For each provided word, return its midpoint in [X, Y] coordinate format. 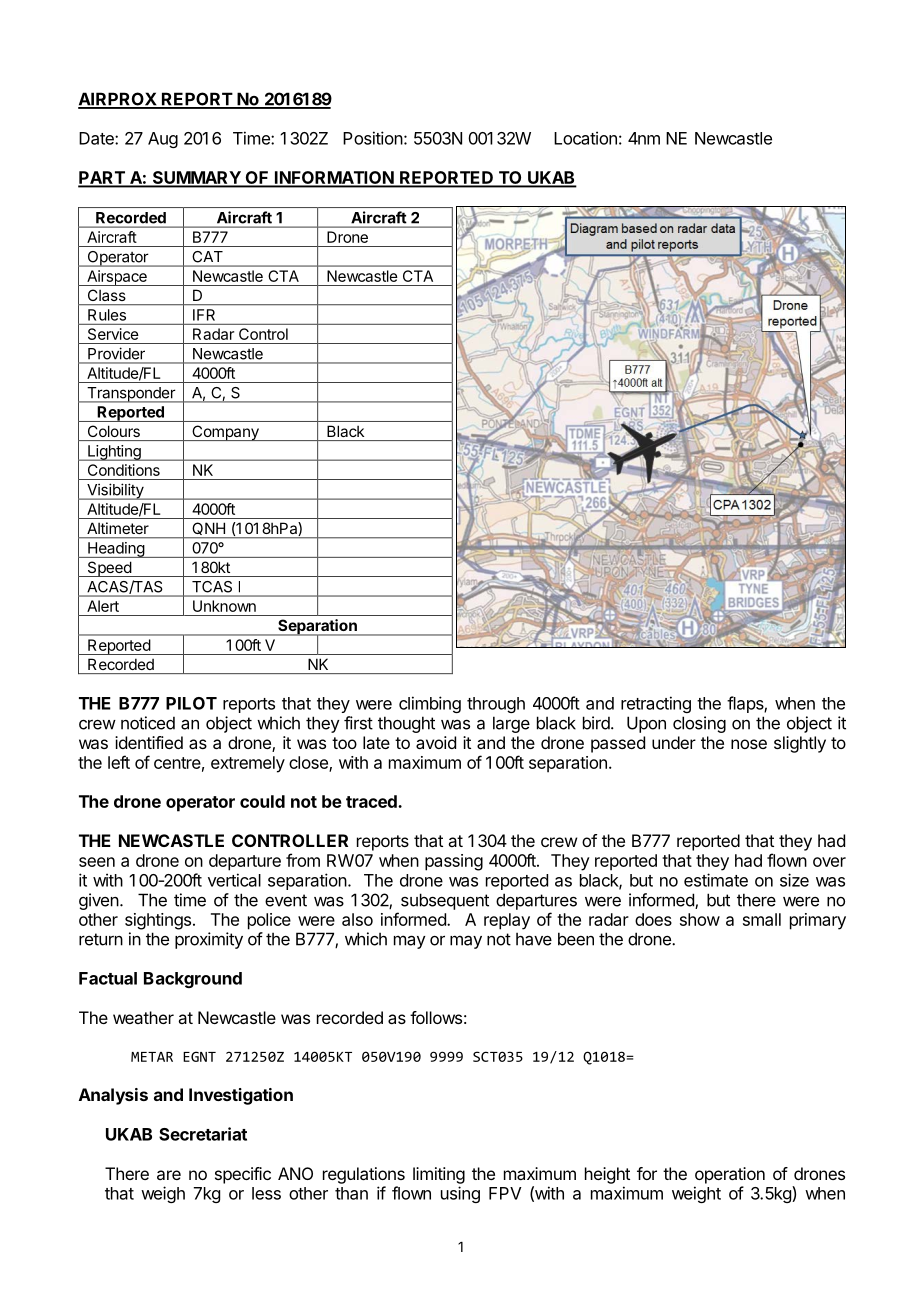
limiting [439, 1175]
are [169, 1175]
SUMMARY [196, 178]
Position [373, 138]
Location [585, 138]
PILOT [191, 703]
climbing [430, 704]
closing [699, 724]
